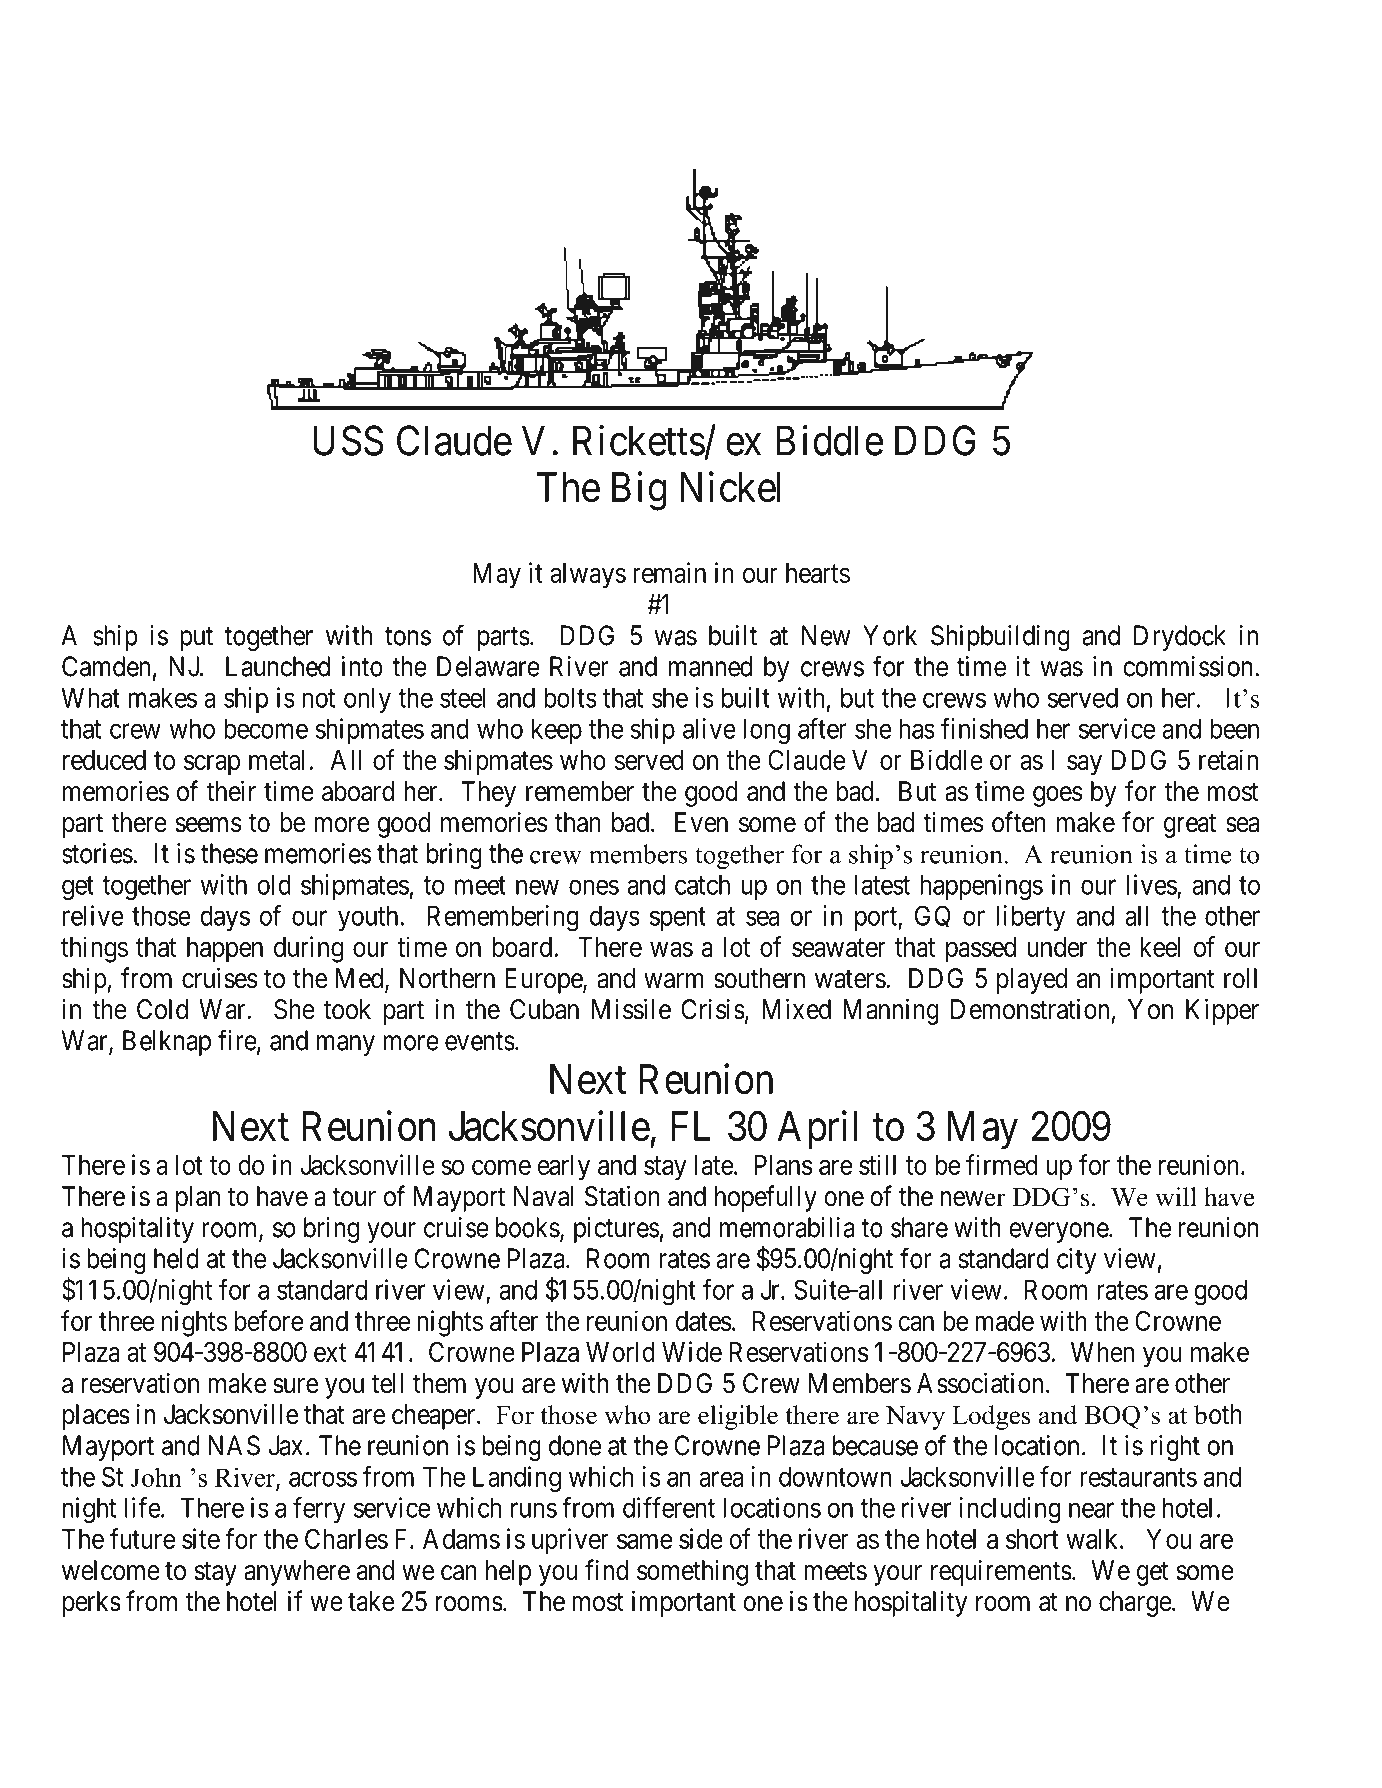 This screenshot has height=1788, width=1382. I want to click on dates, so click(704, 1321).
